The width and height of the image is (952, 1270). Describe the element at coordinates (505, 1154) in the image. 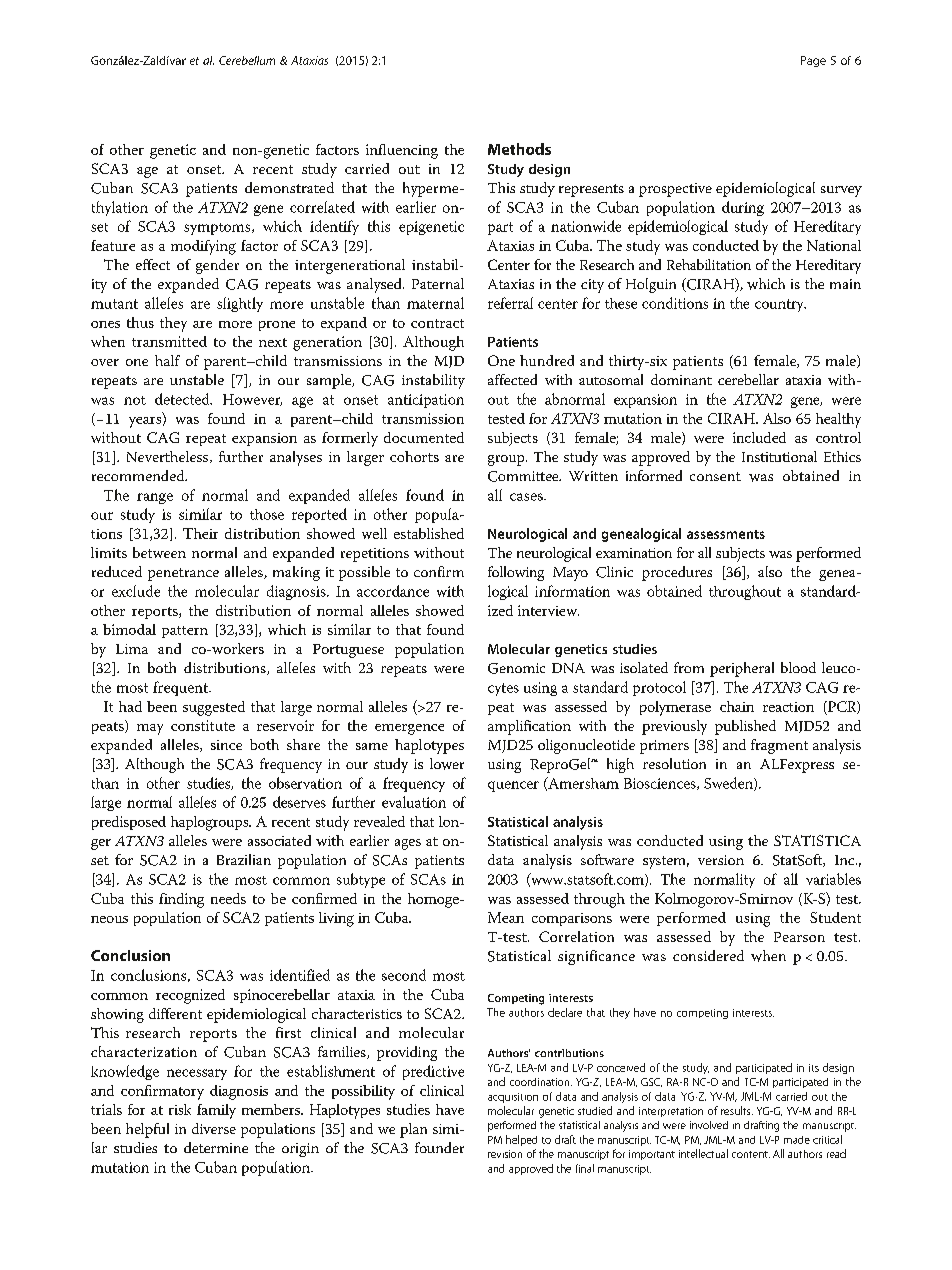

I see `revision` at that location.
